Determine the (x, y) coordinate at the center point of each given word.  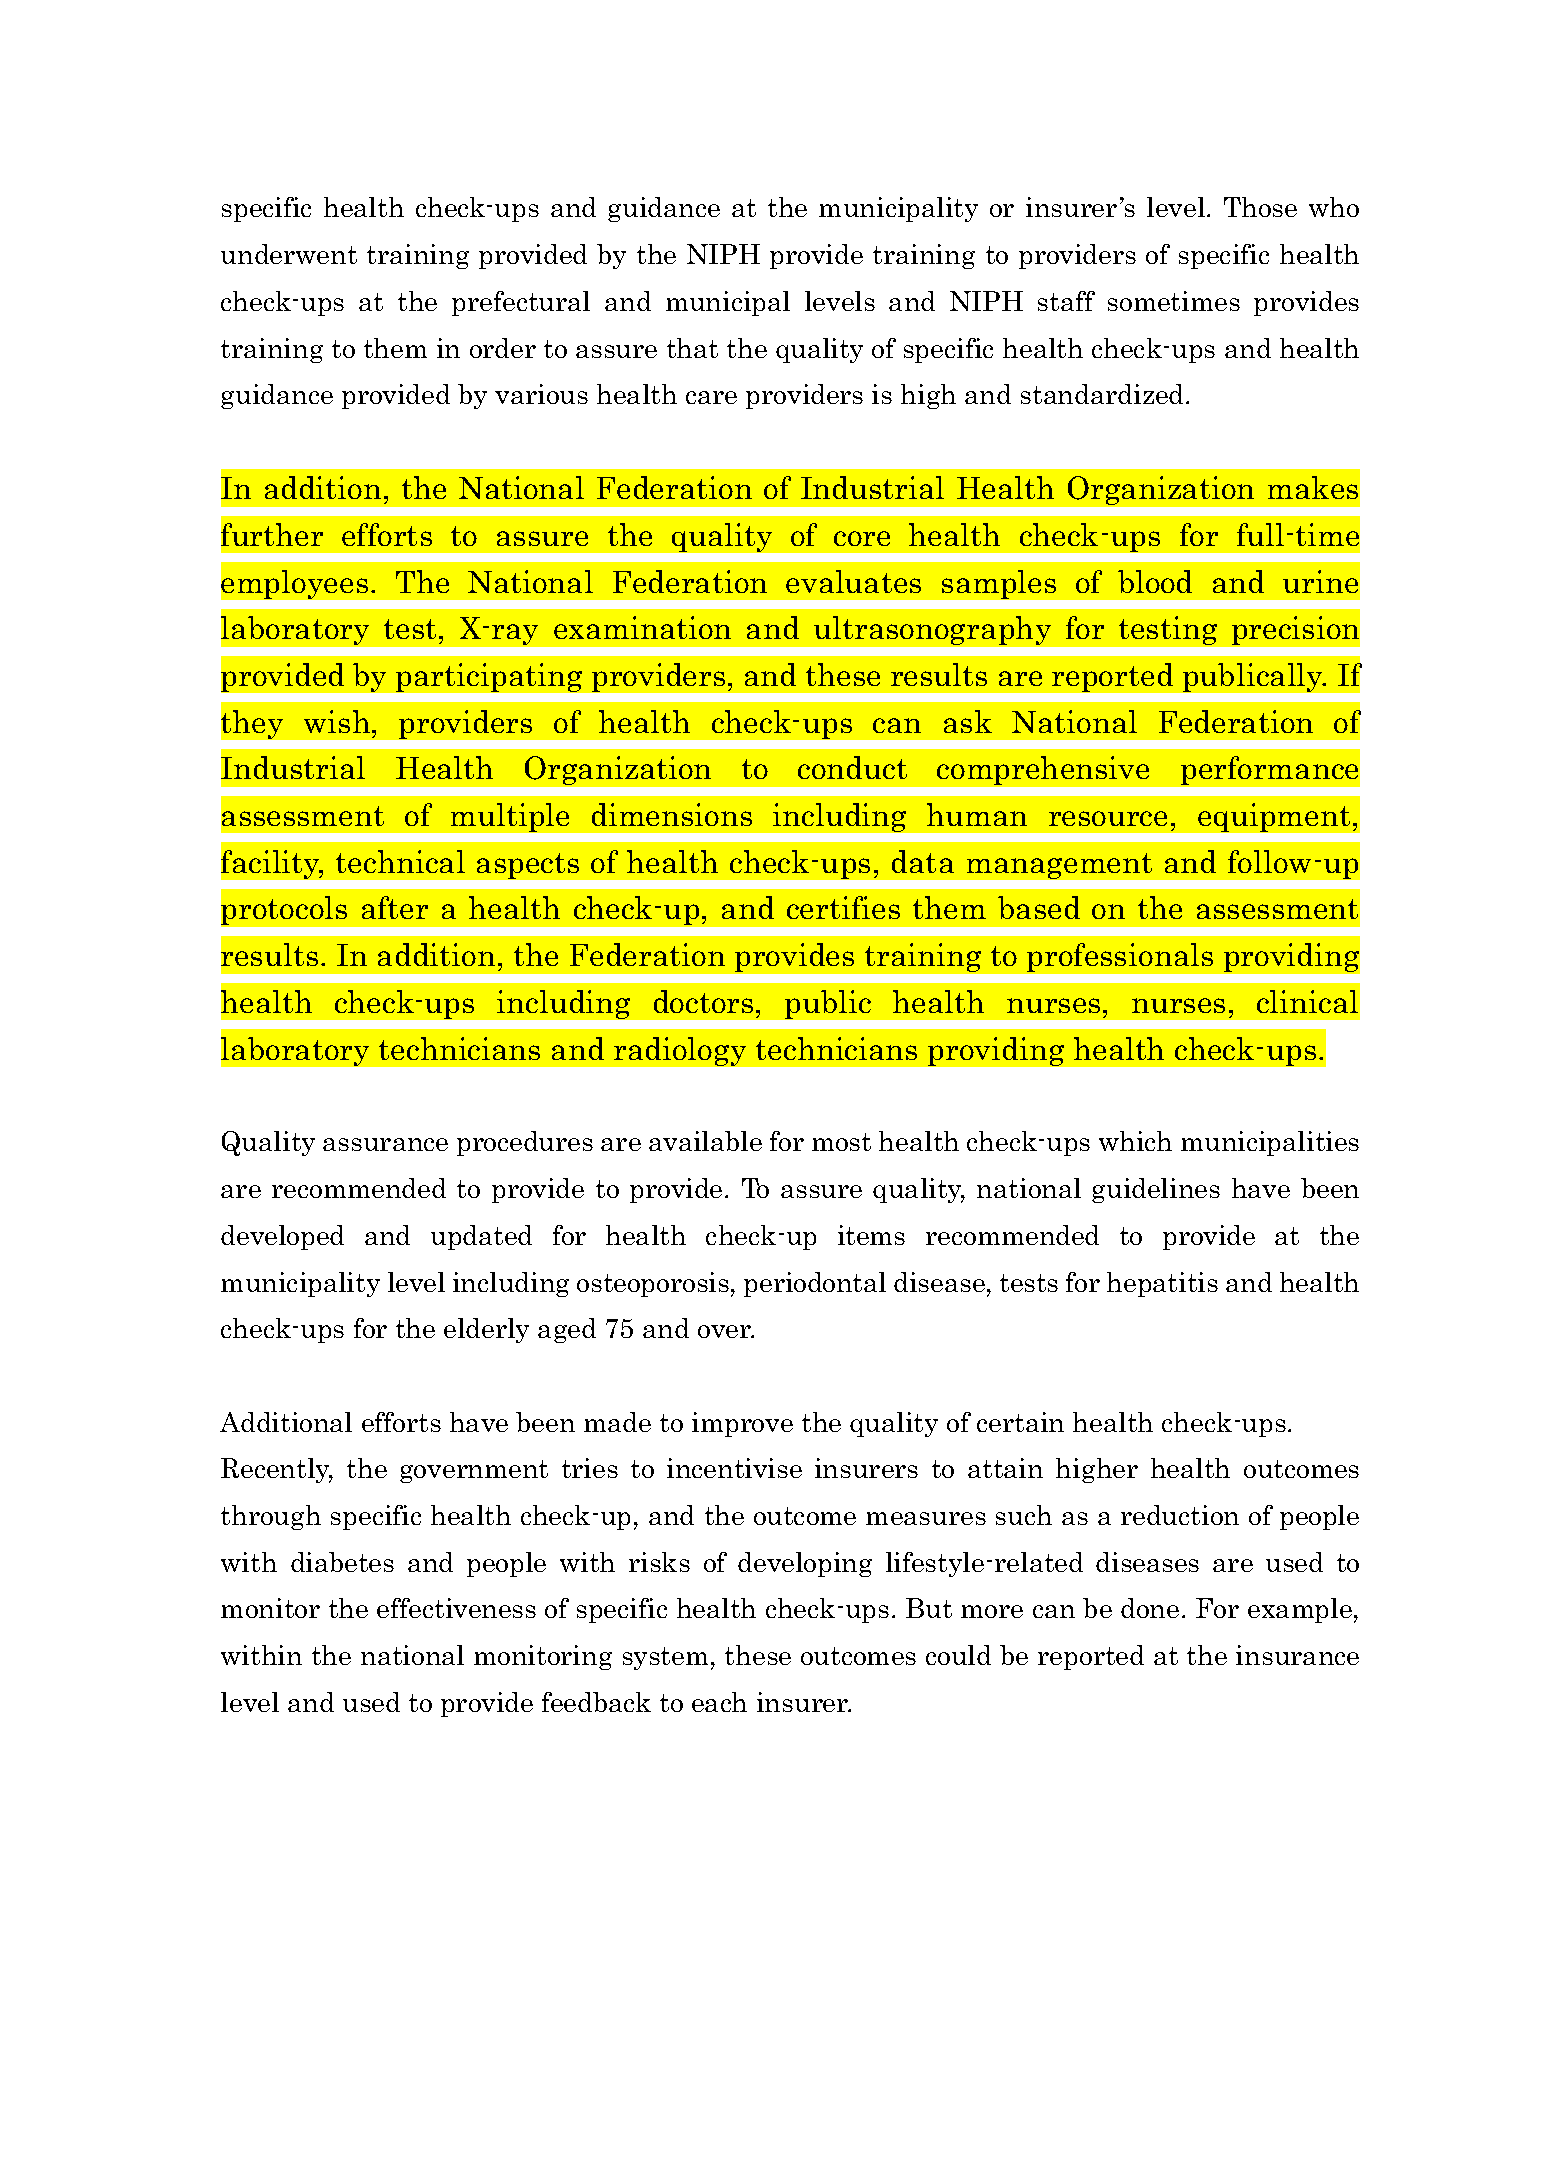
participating (489, 677)
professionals (1120, 957)
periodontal (815, 1284)
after (395, 907)
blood (1155, 581)
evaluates (853, 581)
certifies (843, 907)
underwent (289, 254)
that (692, 348)
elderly (486, 1330)
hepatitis (1162, 1284)
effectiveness (456, 1608)
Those (1260, 207)
